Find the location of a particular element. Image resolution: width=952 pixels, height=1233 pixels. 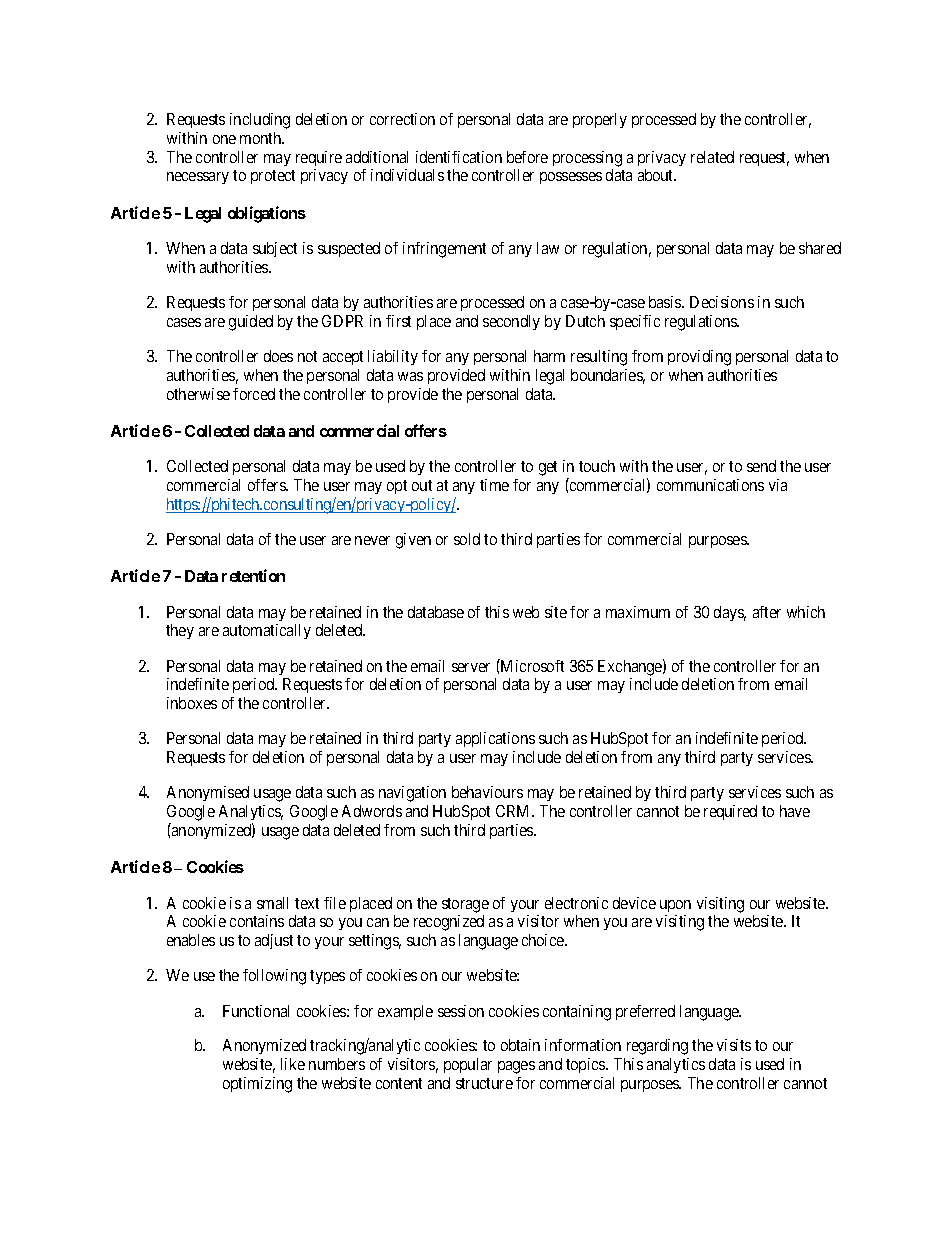

like is located at coordinates (293, 1064).
